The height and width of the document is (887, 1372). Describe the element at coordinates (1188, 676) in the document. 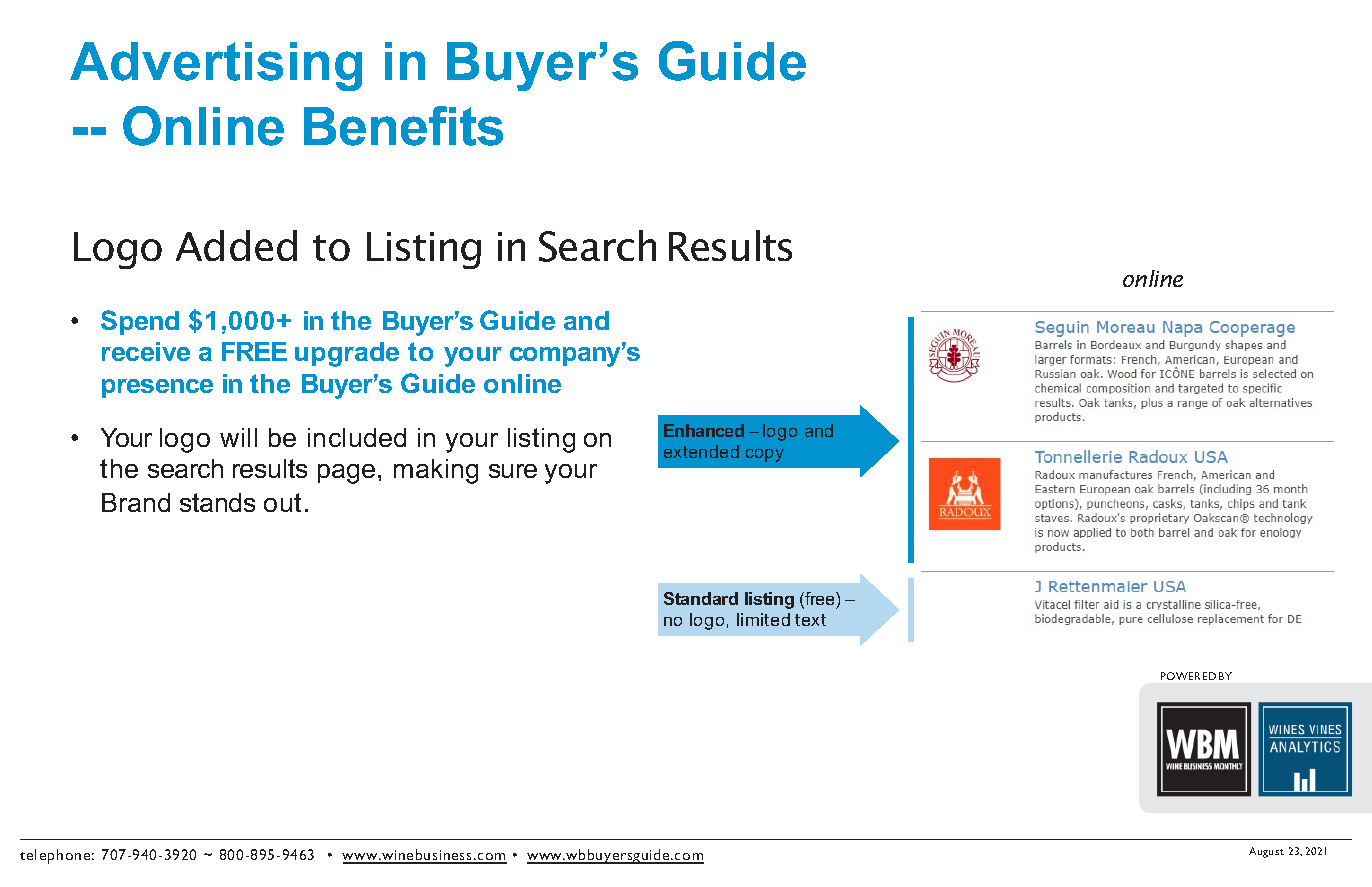

I see `POWERED` at that location.
